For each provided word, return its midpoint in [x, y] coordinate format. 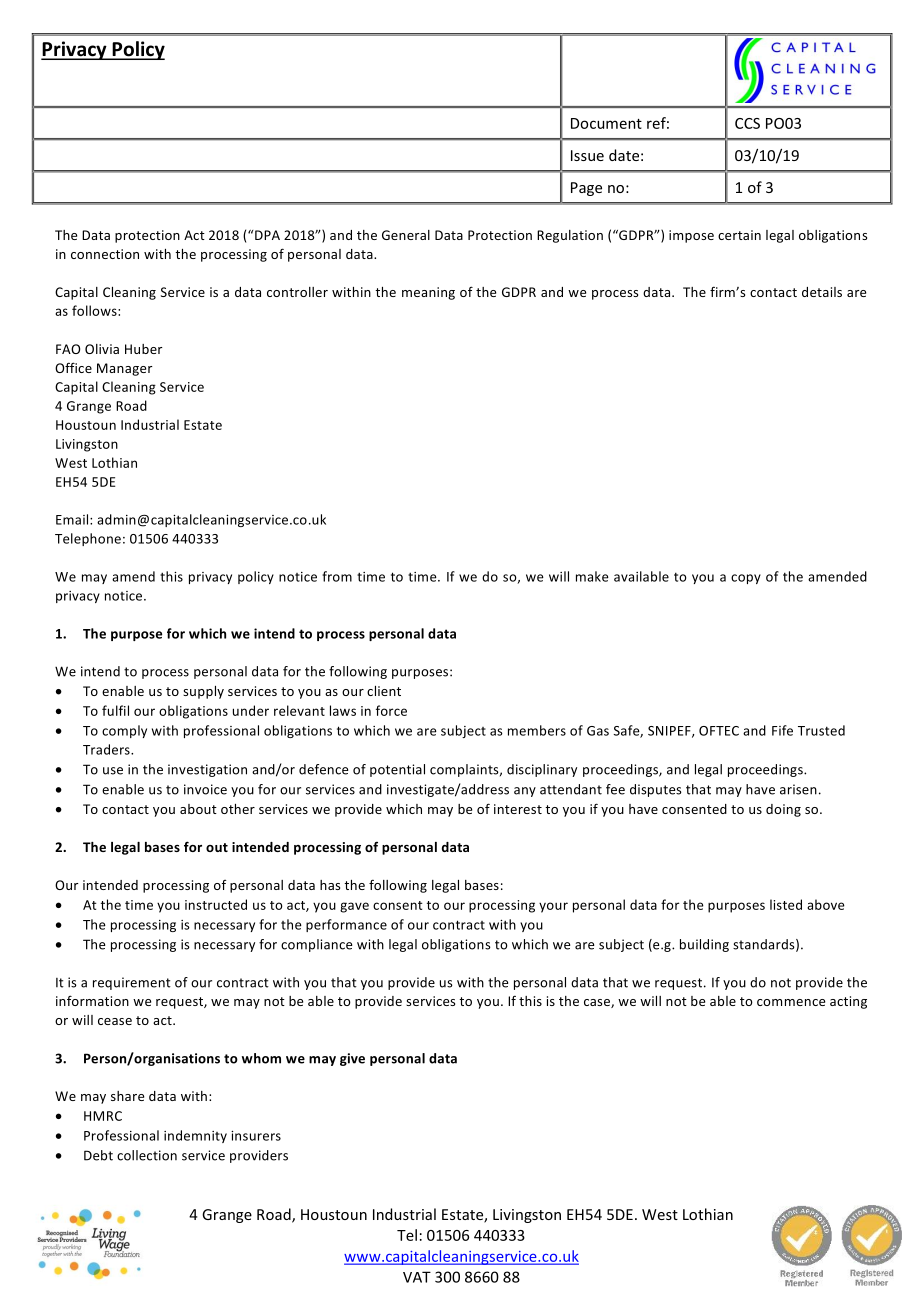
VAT [417, 1277]
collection [147, 1155]
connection [105, 254]
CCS [747, 123]
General [406, 235]
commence [791, 1002]
